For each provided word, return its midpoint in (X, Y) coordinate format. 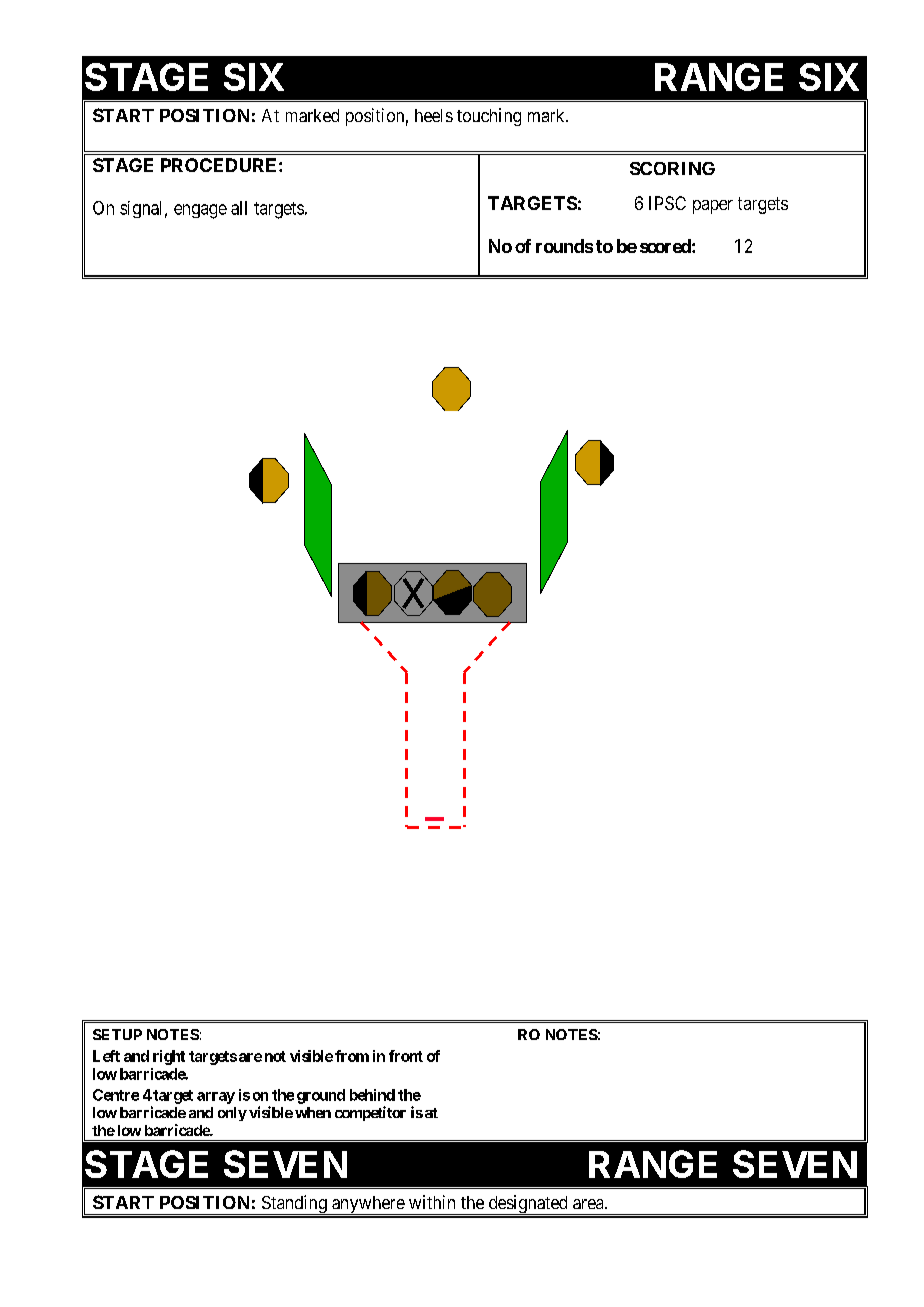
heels (434, 115)
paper (713, 207)
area (589, 1204)
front (406, 1056)
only (232, 1114)
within (432, 1202)
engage (200, 211)
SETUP (117, 1034)
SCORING (672, 168)
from (352, 1056)
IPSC (667, 203)
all (239, 208)
